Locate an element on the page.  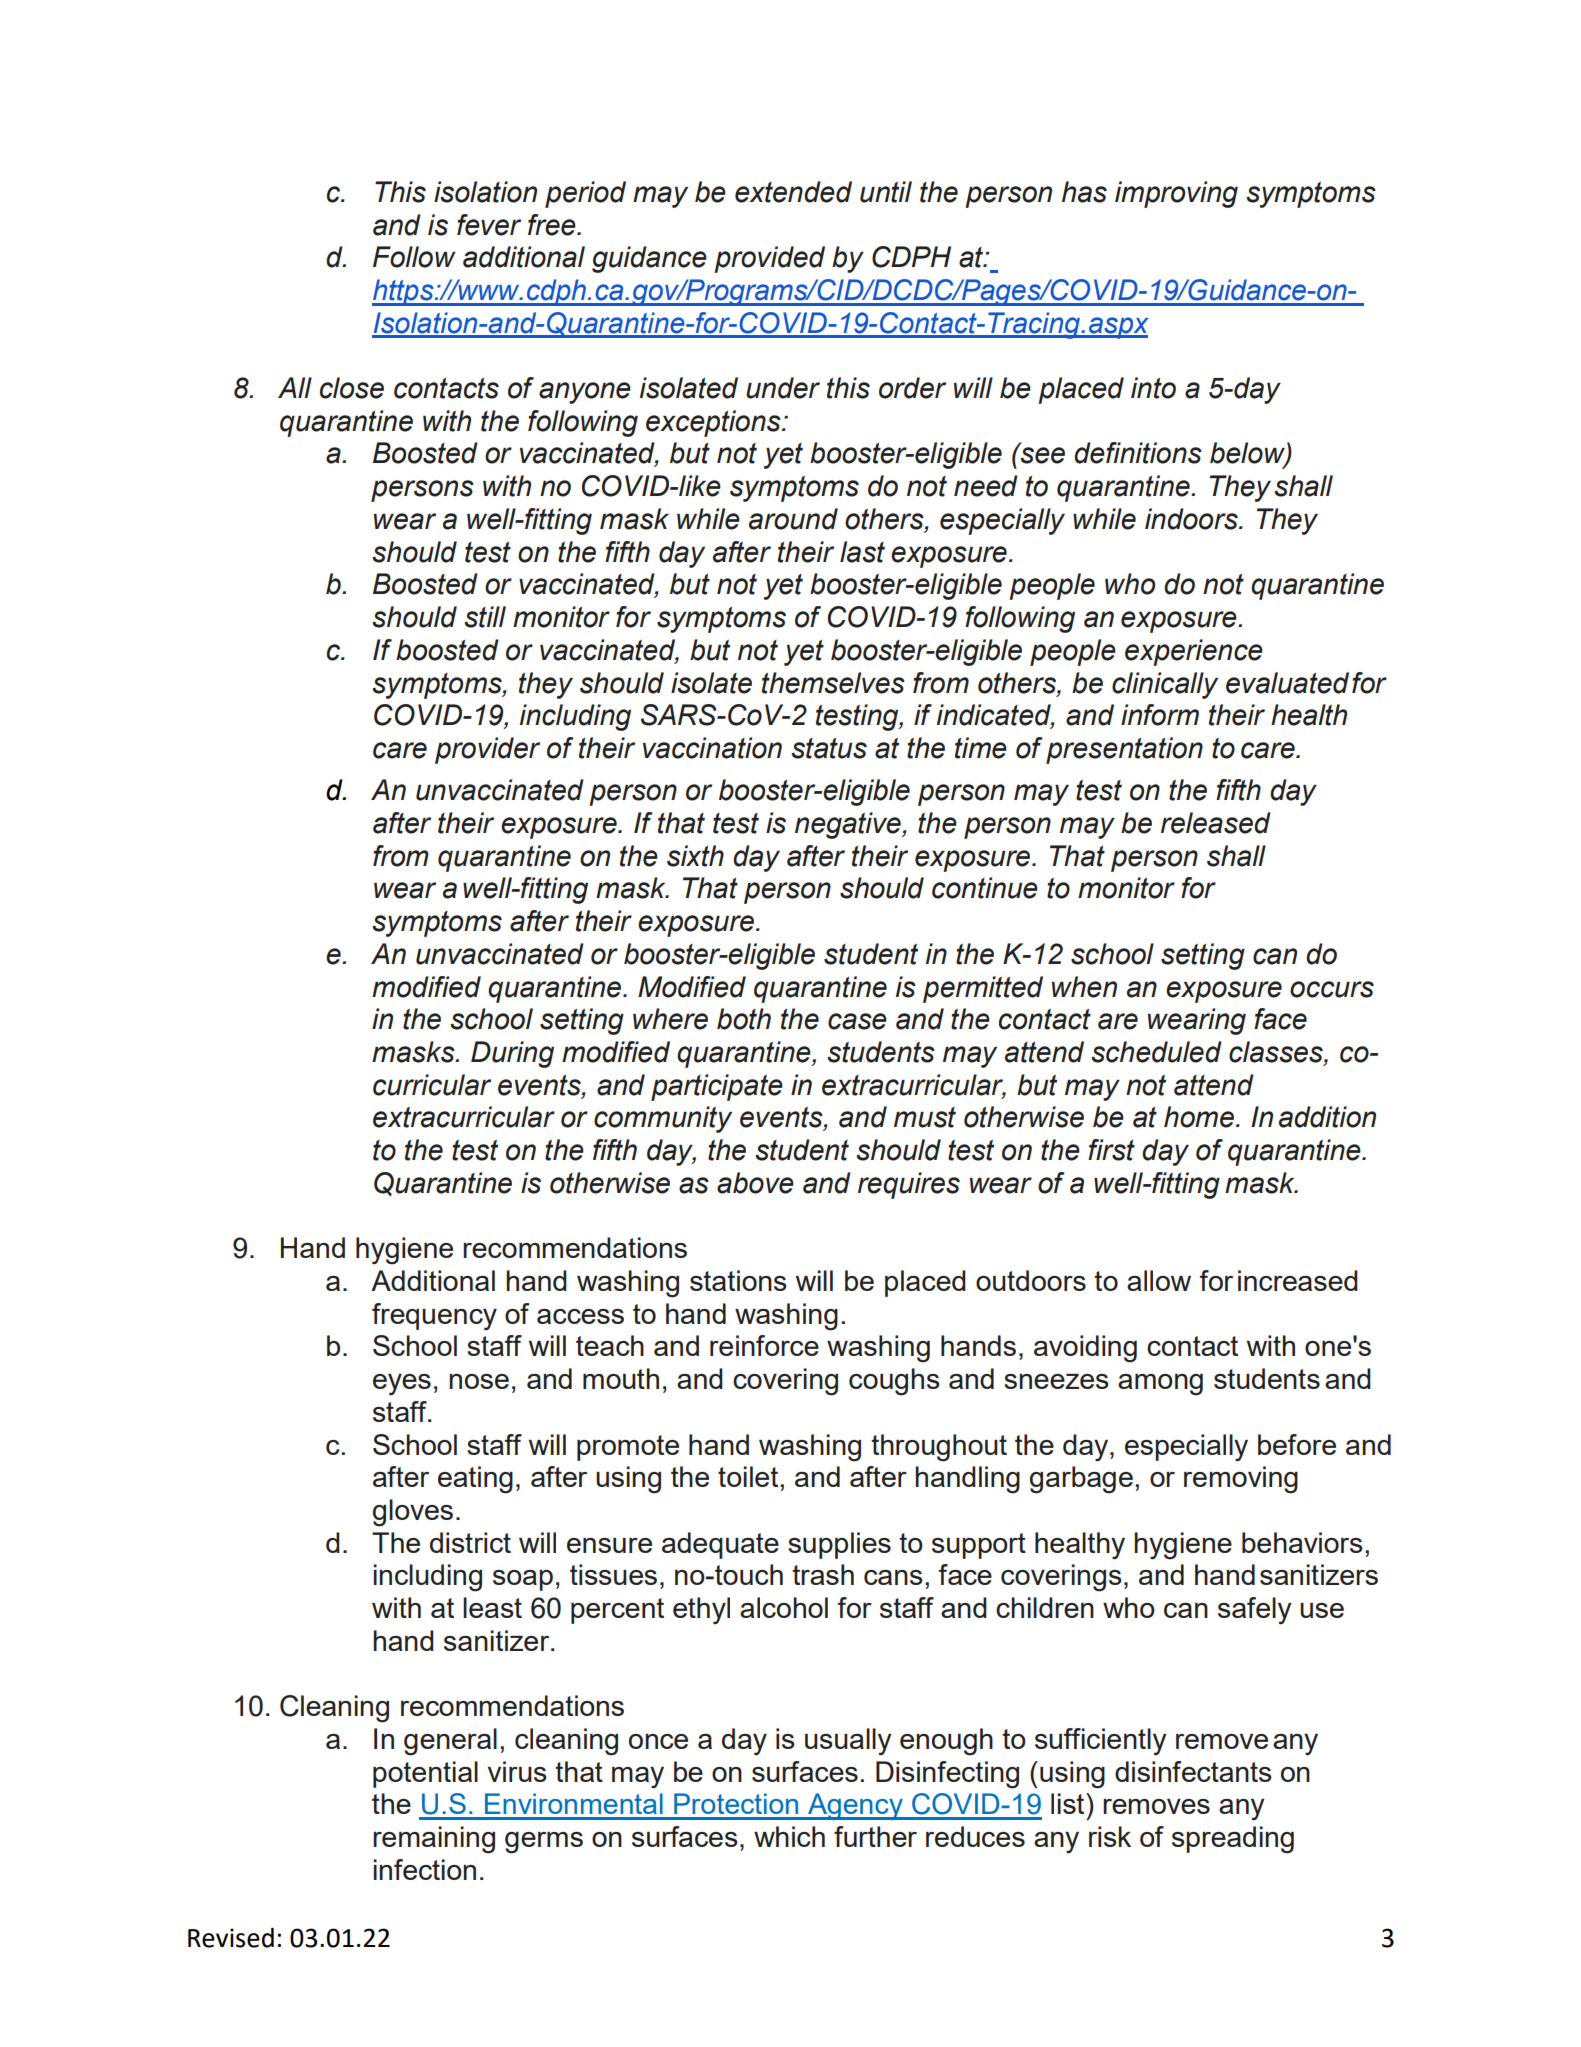
which is located at coordinates (789, 1836).
